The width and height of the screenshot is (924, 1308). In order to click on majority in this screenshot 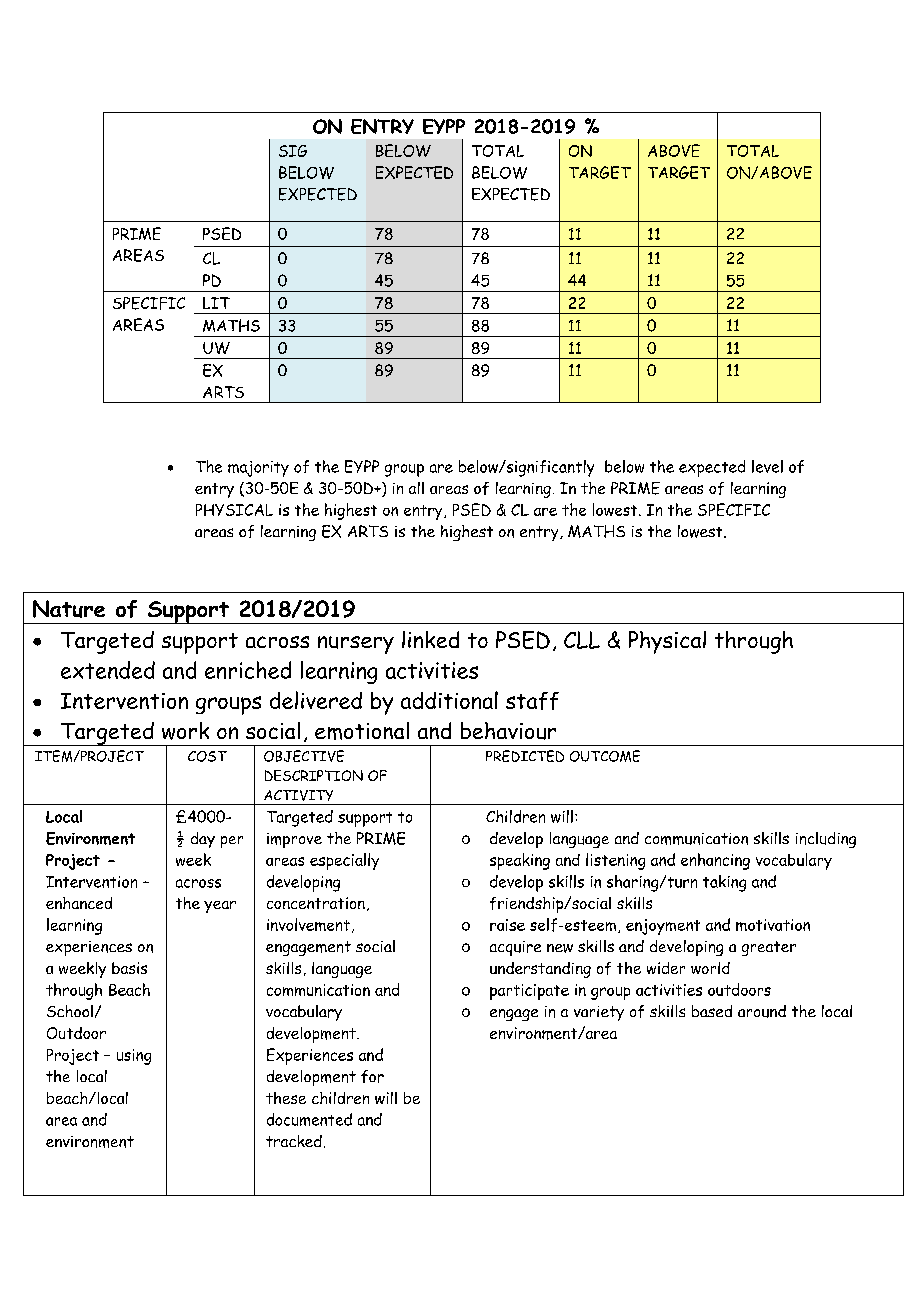, I will do `click(258, 469)`.
